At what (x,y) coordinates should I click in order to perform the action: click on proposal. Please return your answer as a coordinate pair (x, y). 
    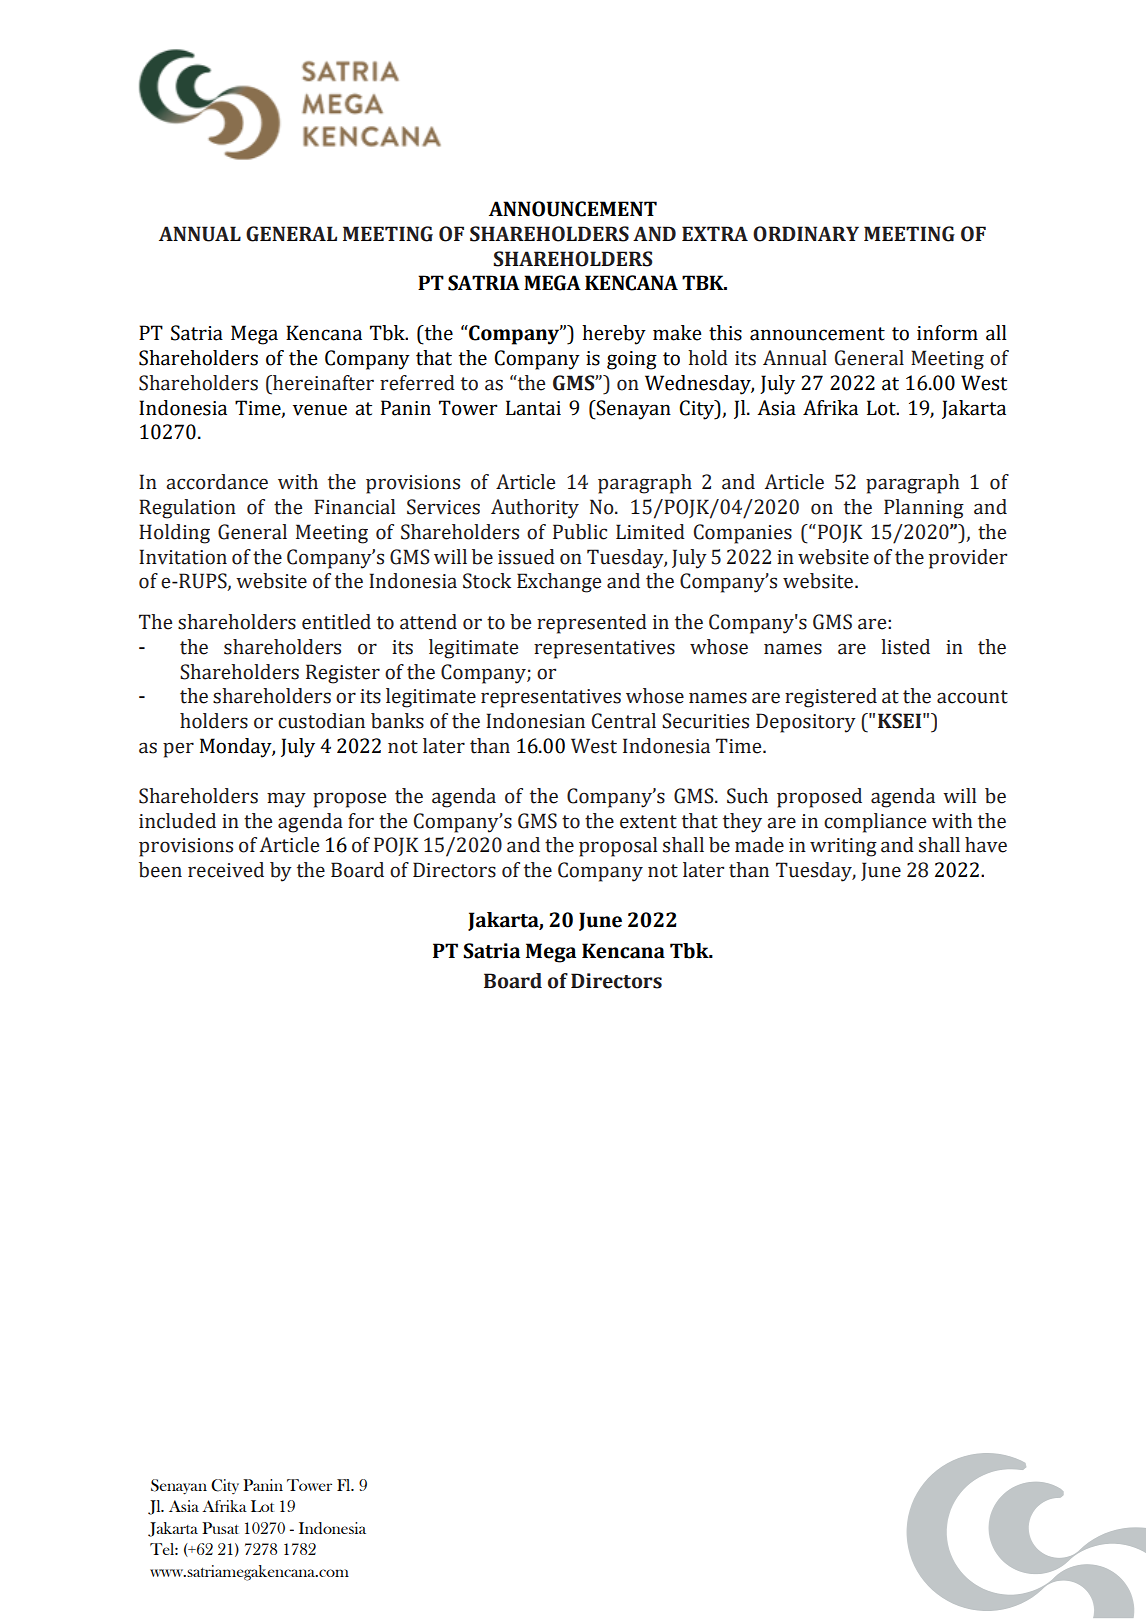
    Looking at the image, I should click on (618, 847).
